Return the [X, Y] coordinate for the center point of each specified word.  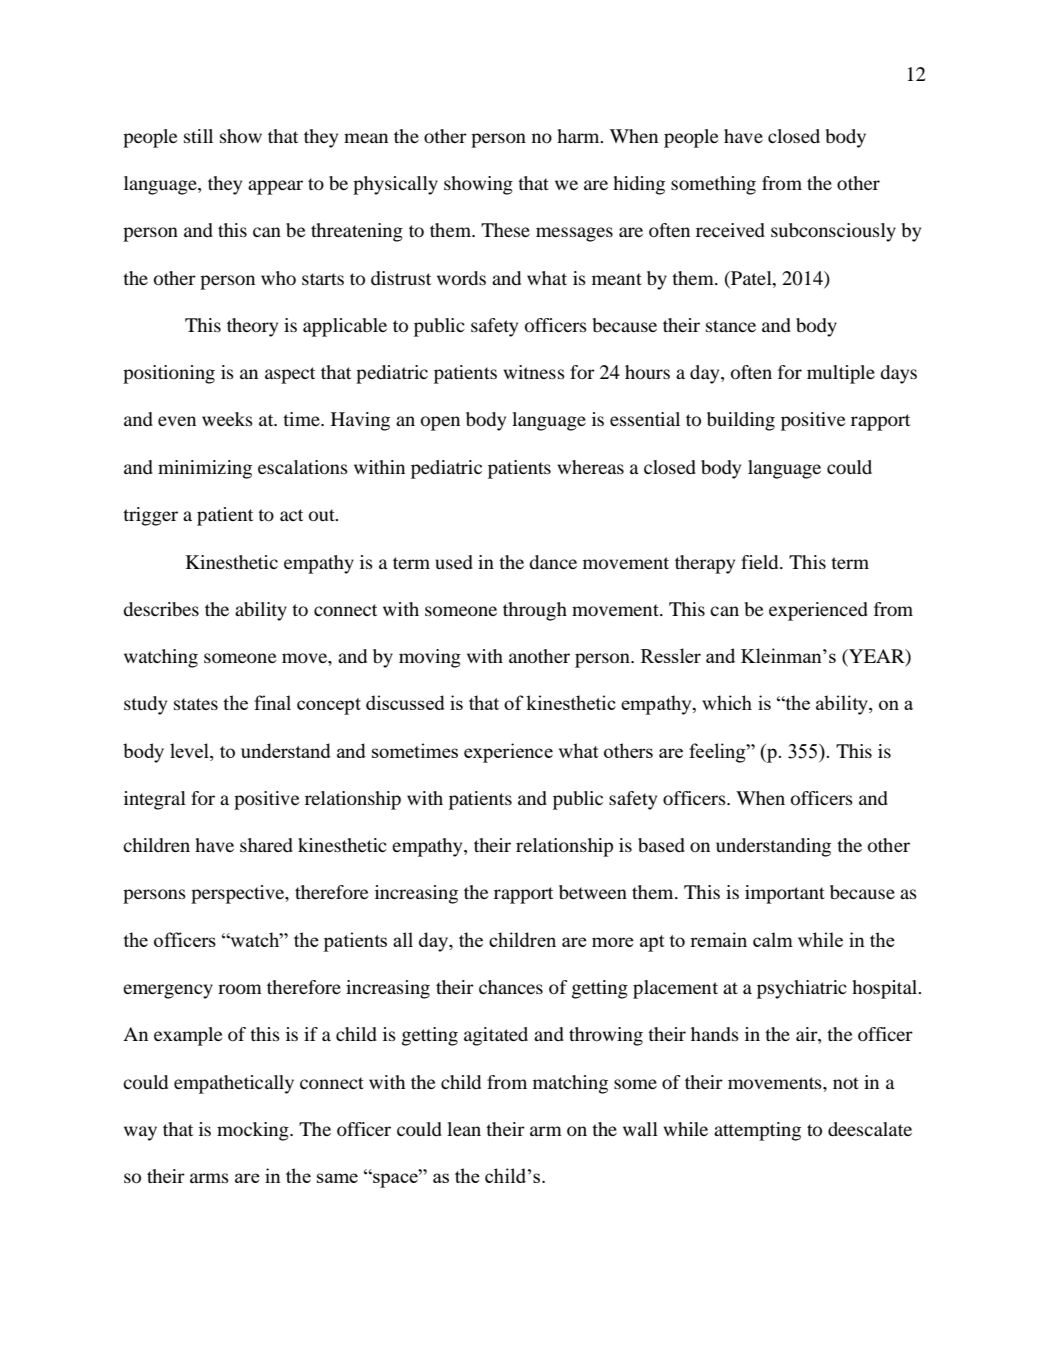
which [727, 702]
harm [579, 136]
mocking [254, 1131]
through [535, 611]
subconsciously [833, 232]
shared [266, 845]
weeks [227, 419]
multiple [841, 374]
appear [275, 187]
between [593, 892]
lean [464, 1129]
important [785, 894]
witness [534, 372]
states [196, 704]
